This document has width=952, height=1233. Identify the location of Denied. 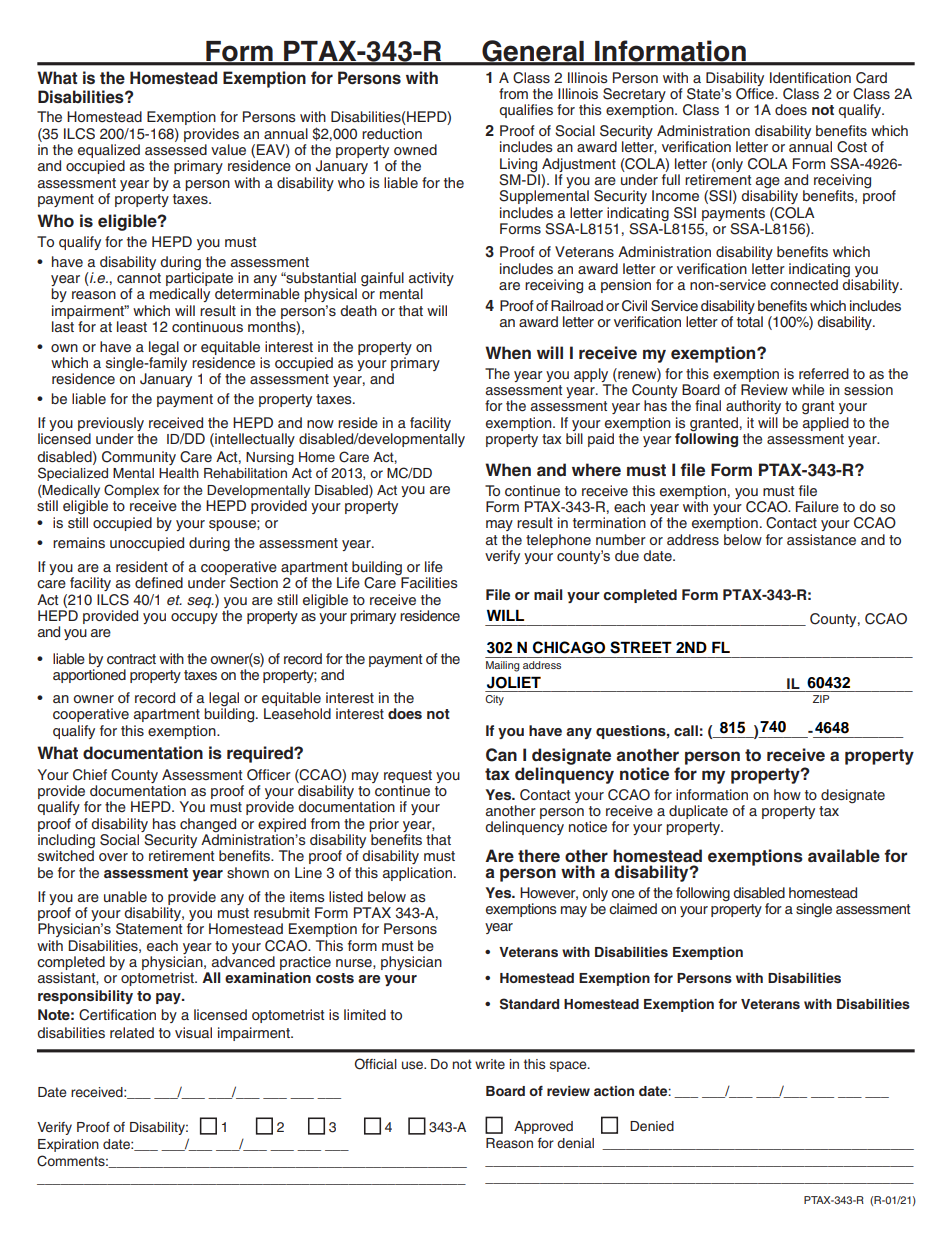
(652, 1126).
